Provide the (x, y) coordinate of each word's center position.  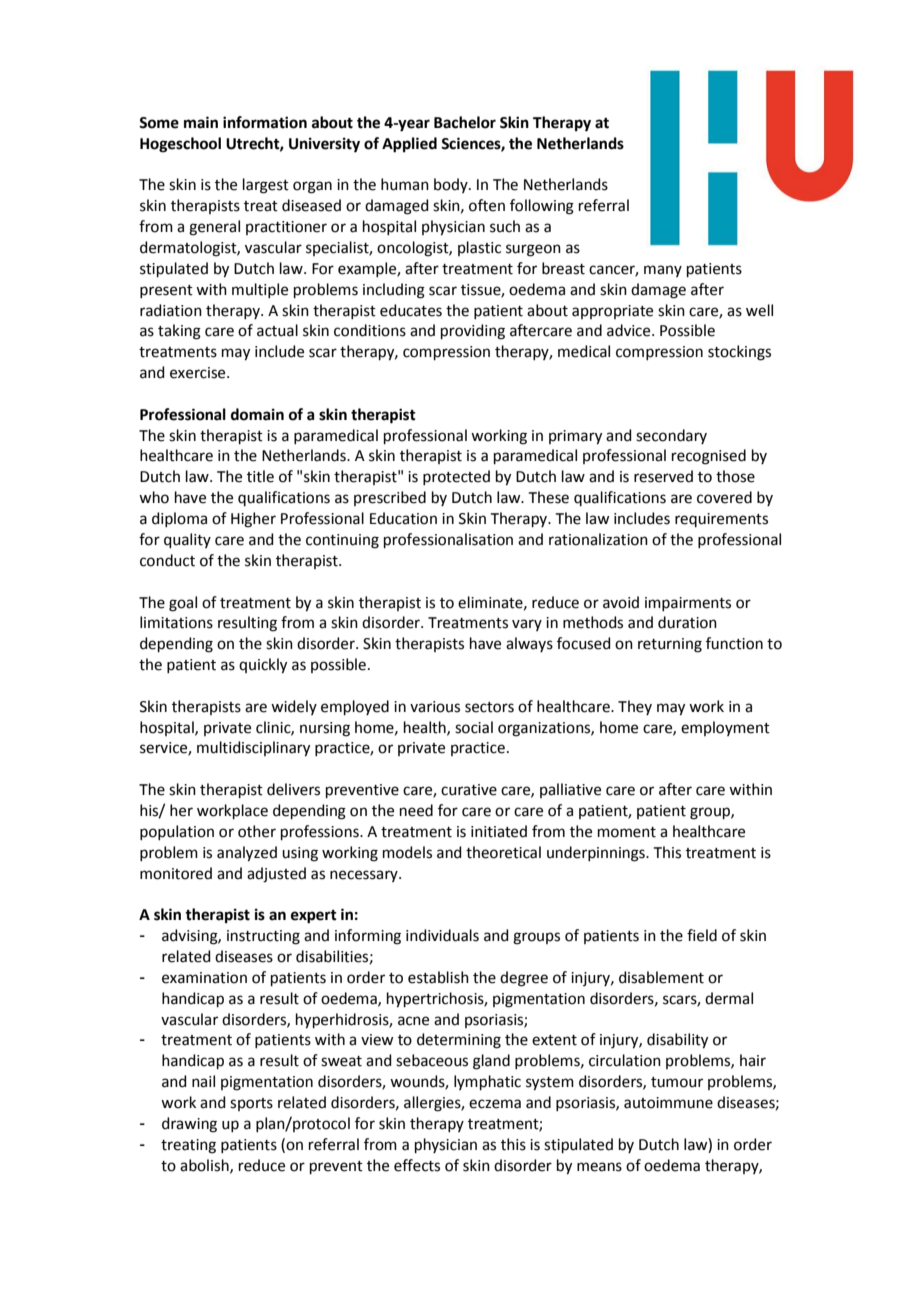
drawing (189, 1125)
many (663, 271)
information (265, 122)
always (529, 644)
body (452, 185)
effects (417, 1165)
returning (670, 645)
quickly (263, 666)
